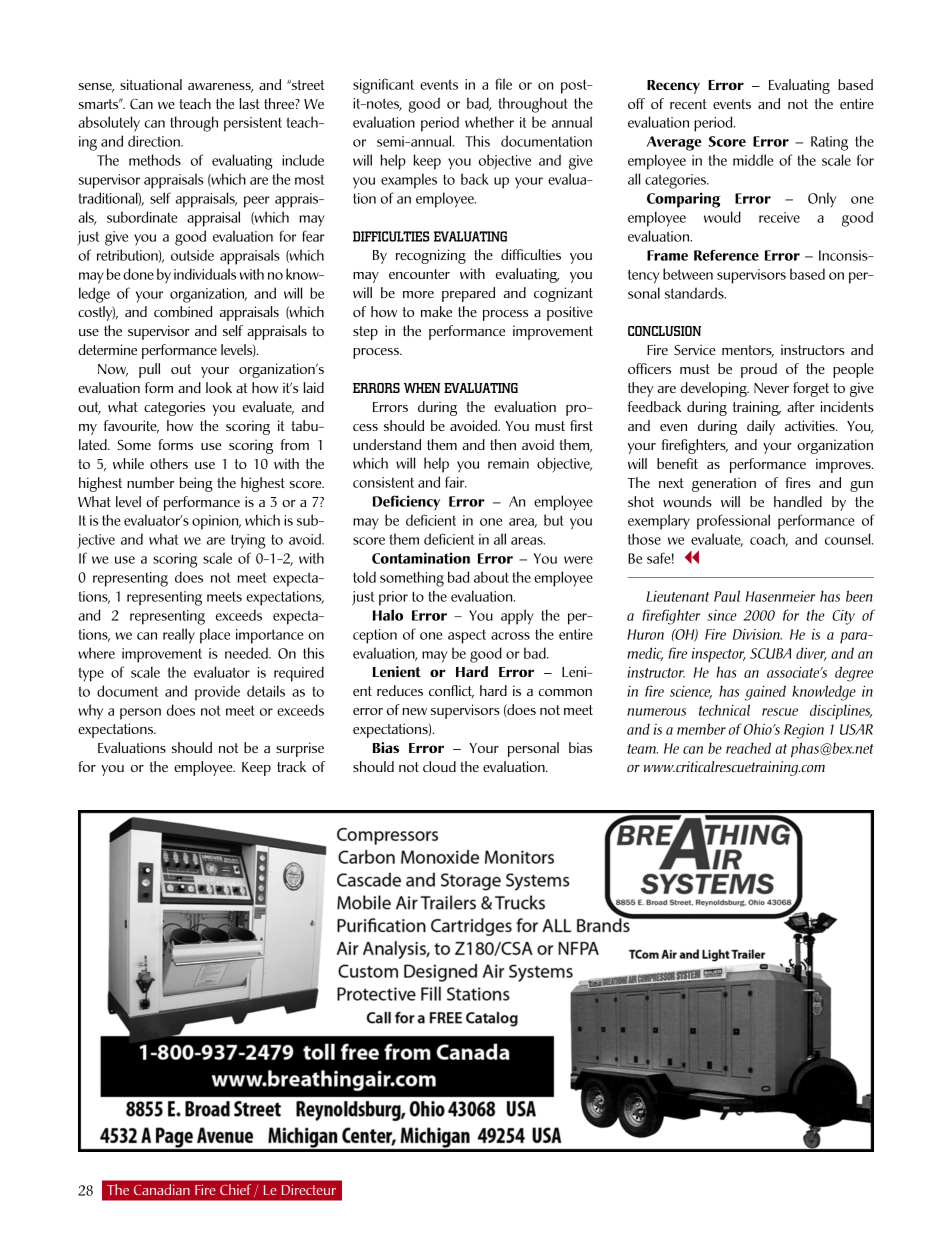 The height and width of the image is (1237, 952). What do you see at coordinates (179, 636) in the image?
I see `really` at bounding box center [179, 636].
